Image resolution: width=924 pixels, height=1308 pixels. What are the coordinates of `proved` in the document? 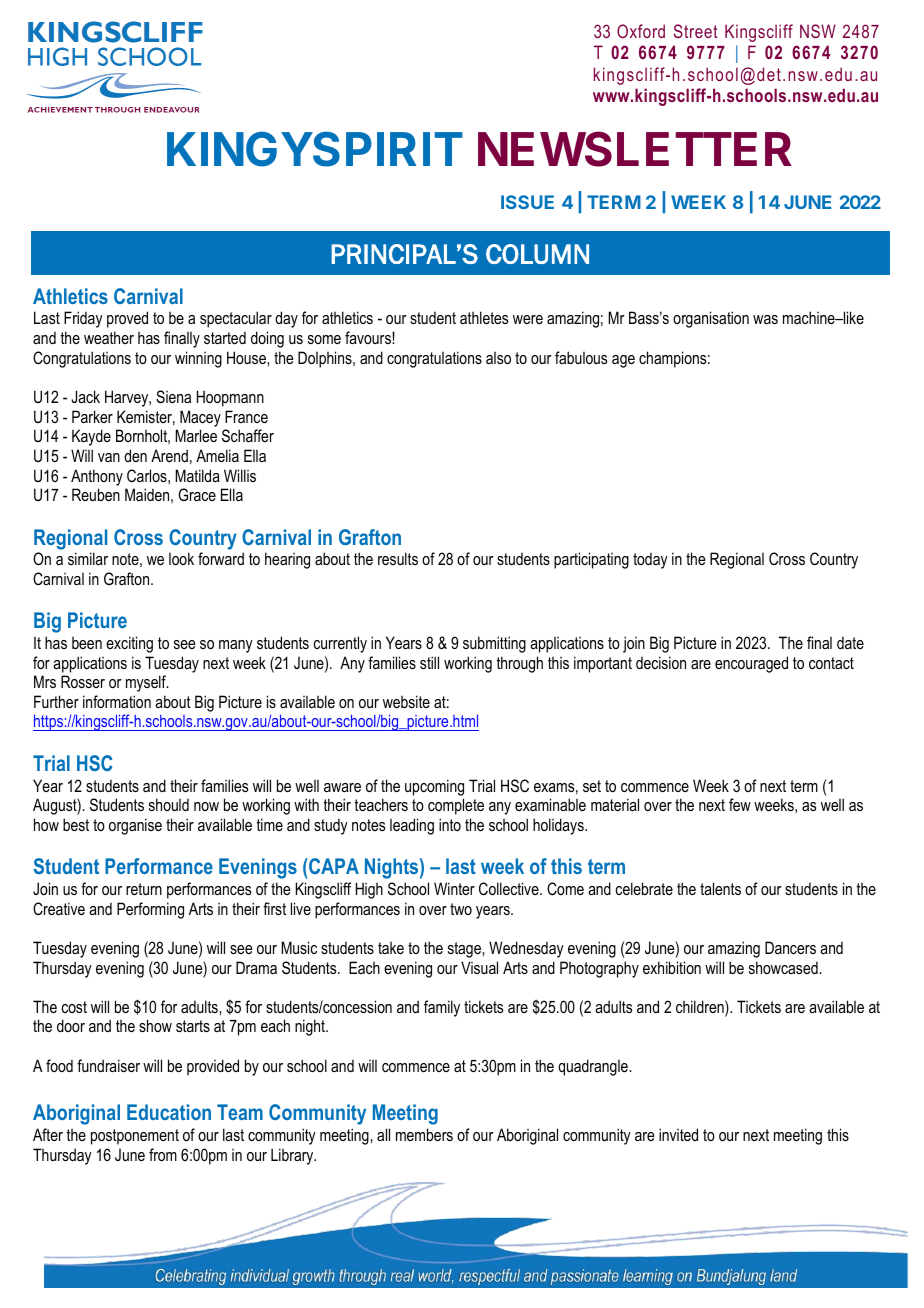 It's located at (127, 319).
